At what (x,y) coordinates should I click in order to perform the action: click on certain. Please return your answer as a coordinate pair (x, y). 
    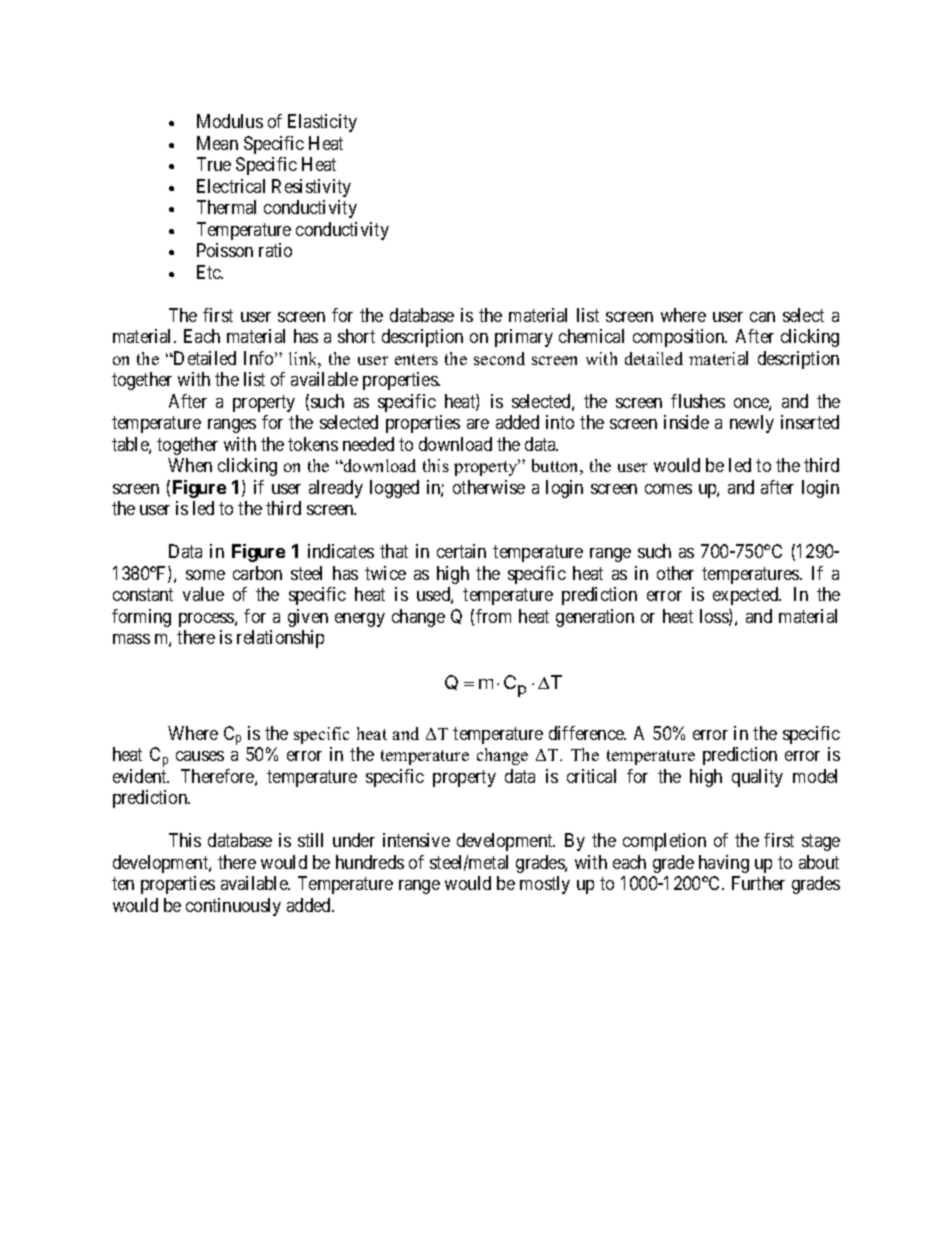
    Looking at the image, I should click on (461, 551).
